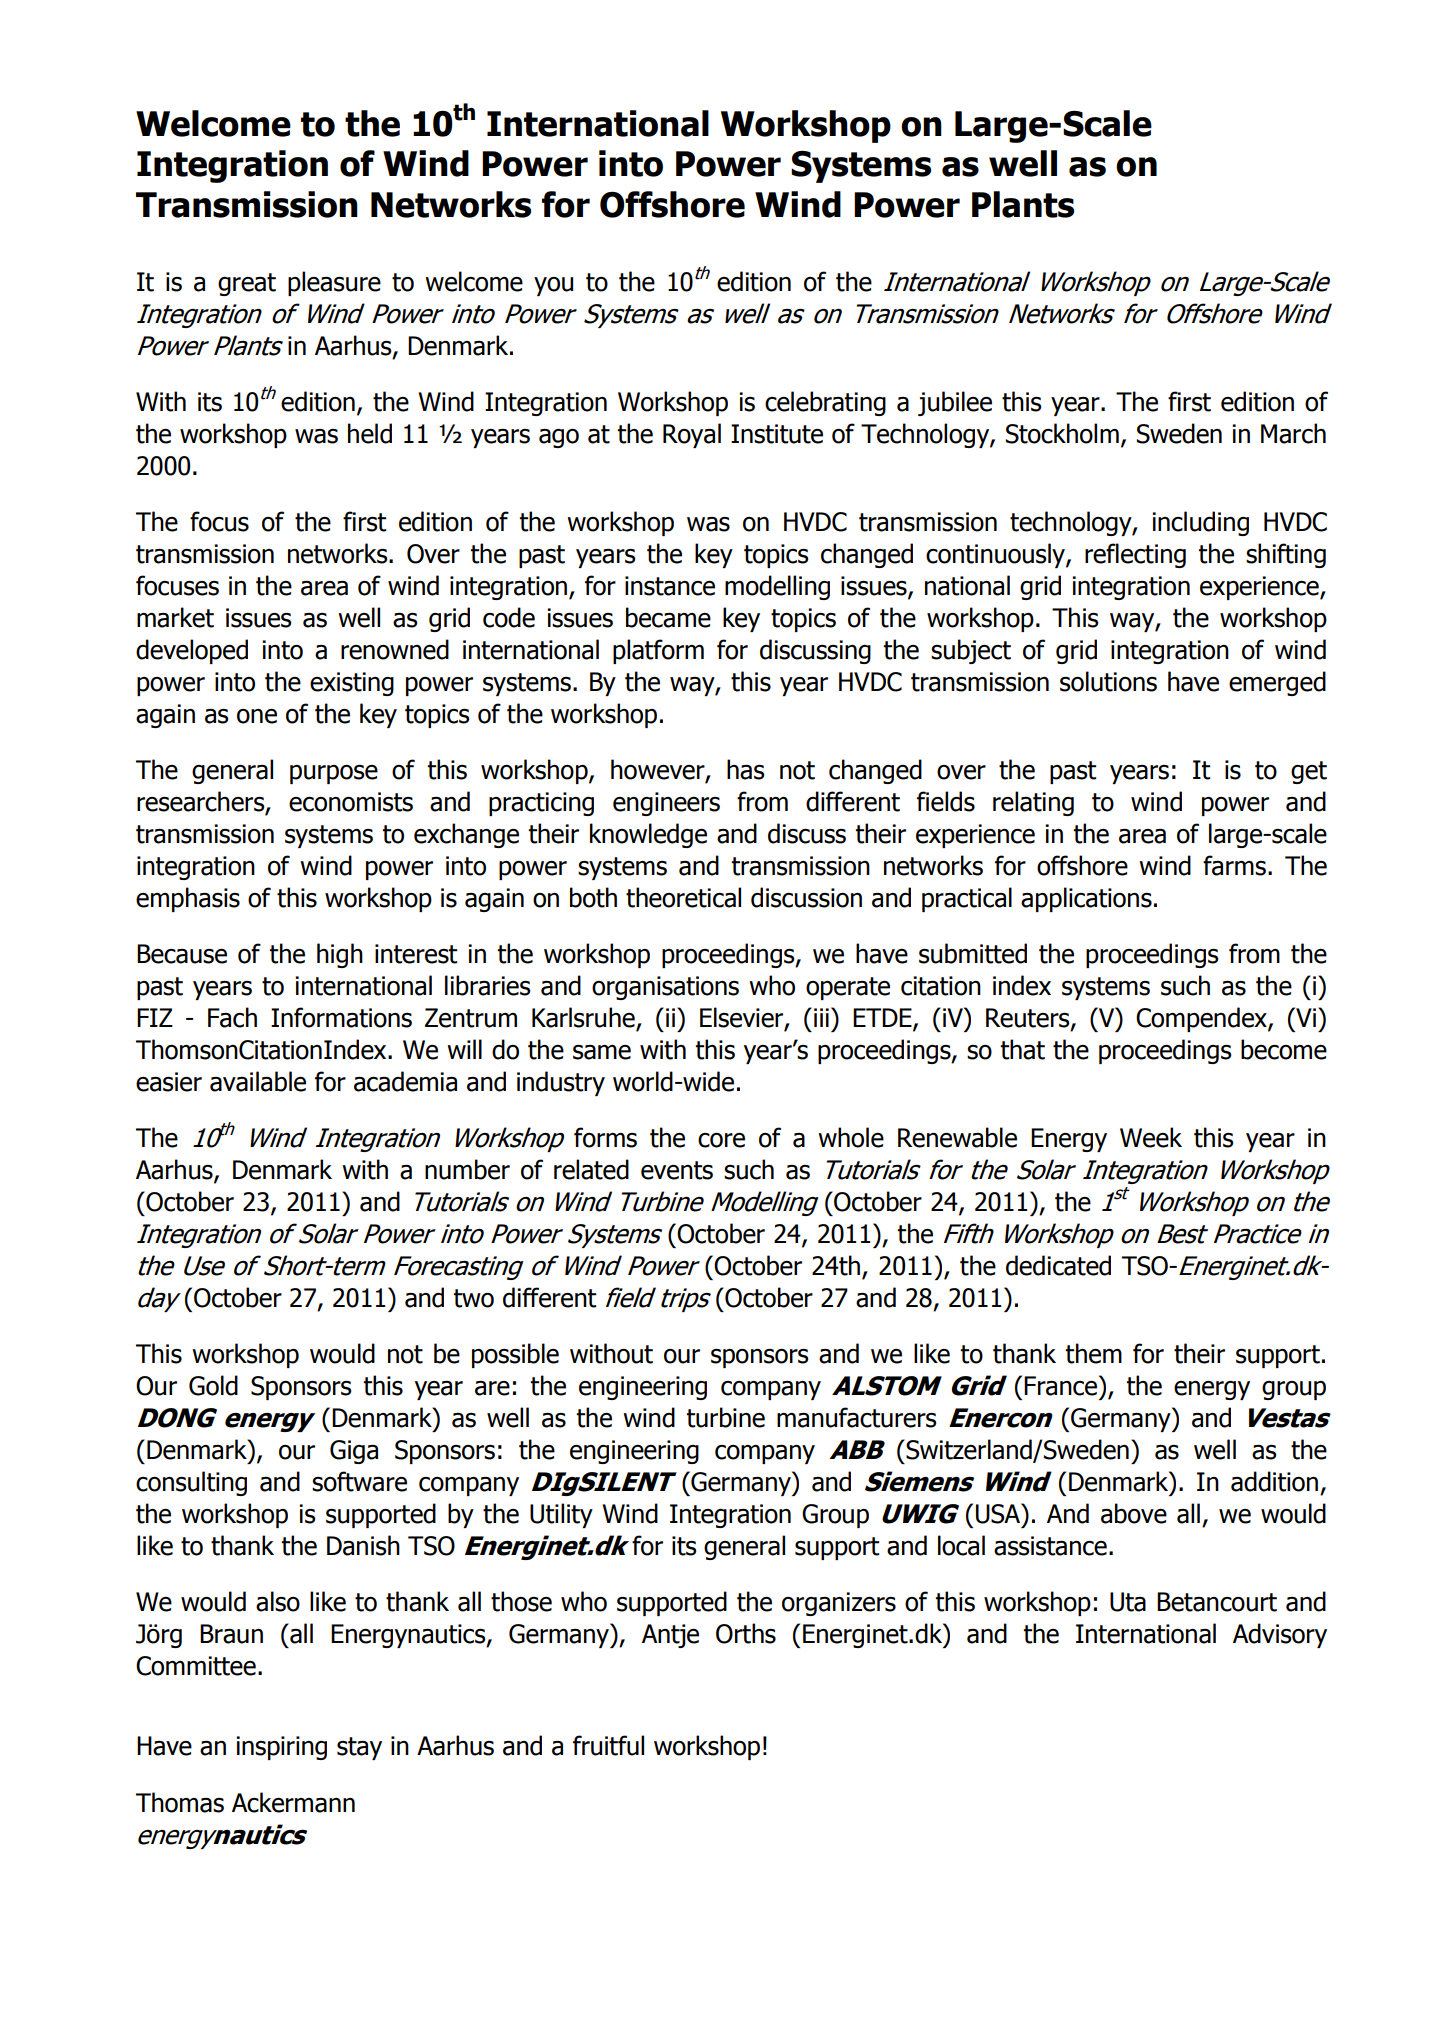 This page has width=1429, height=2021. Describe the element at coordinates (821, 1017) in the page. I see `iii` at that location.
